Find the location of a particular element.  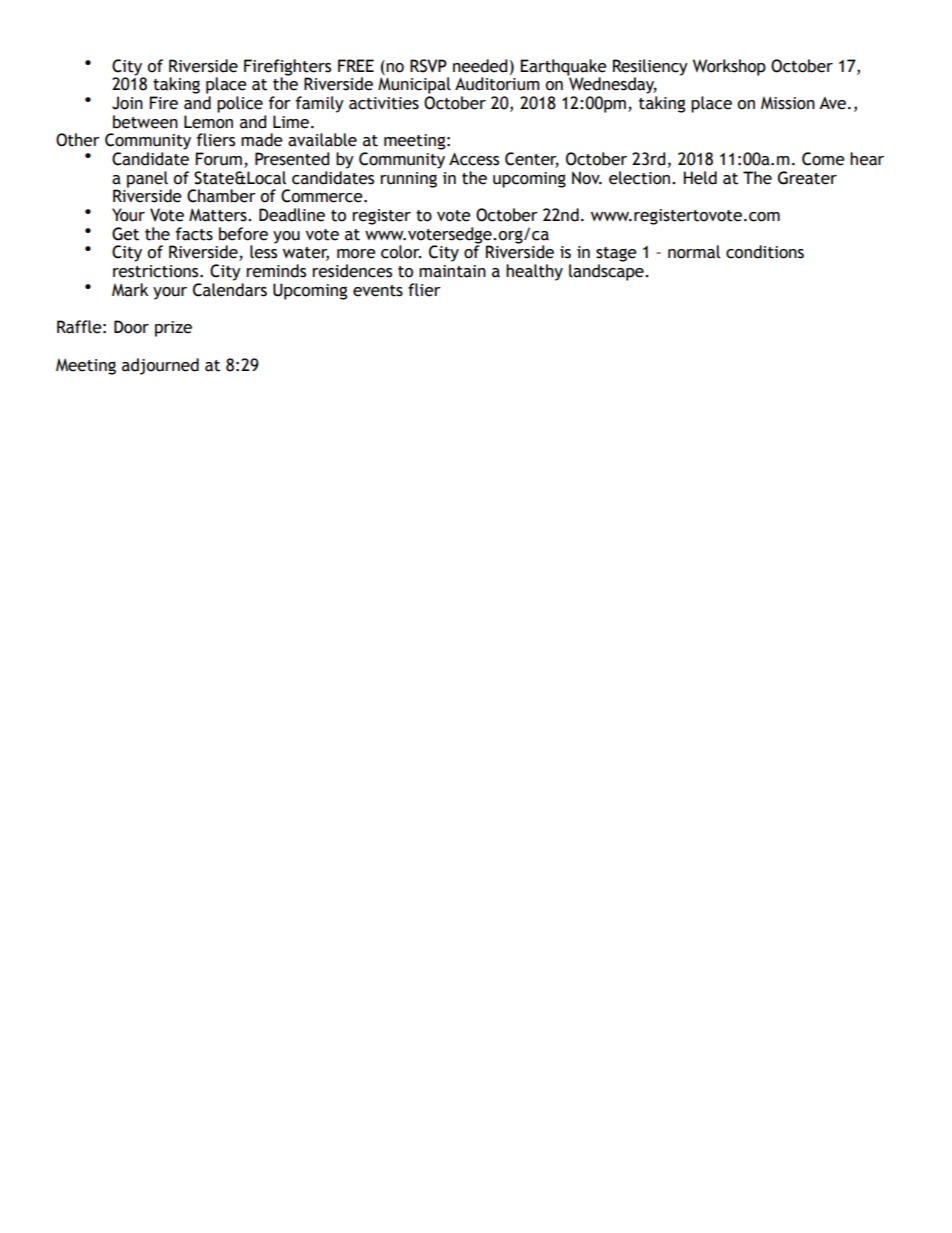

Chamber is located at coordinates (221, 196).
